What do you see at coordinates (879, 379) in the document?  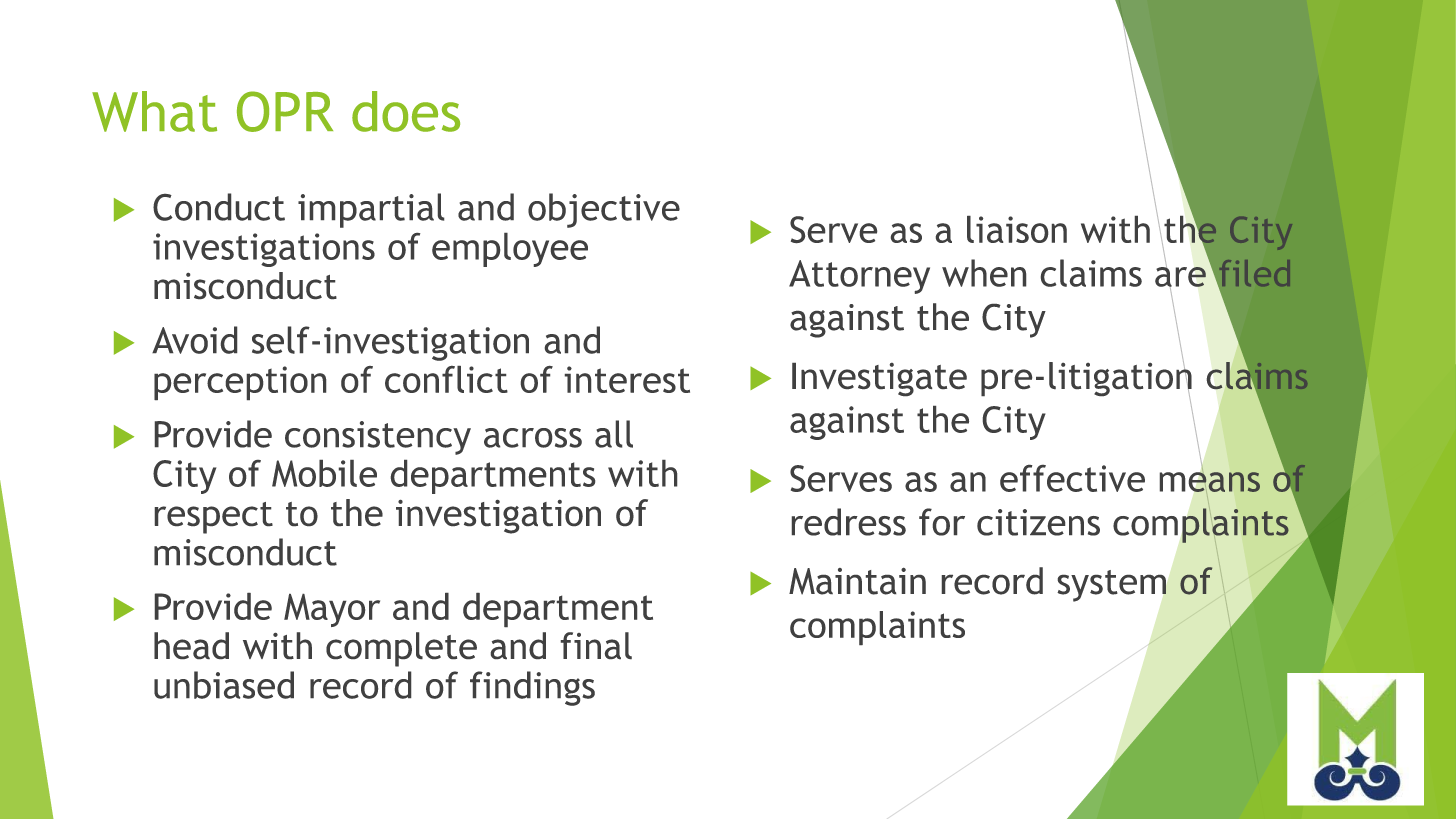 I see `Investigate` at bounding box center [879, 379].
